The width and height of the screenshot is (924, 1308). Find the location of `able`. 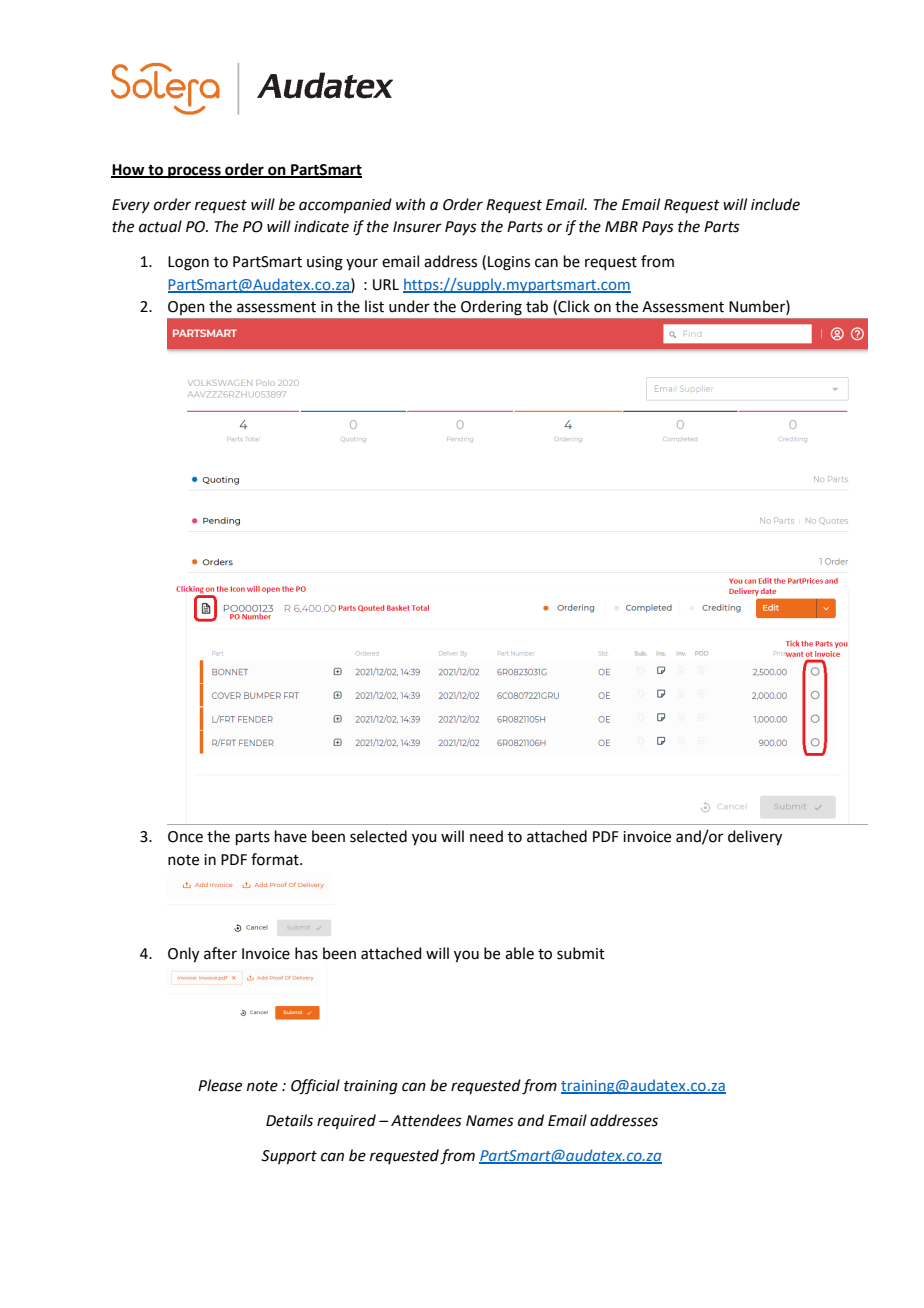

able is located at coordinates (519, 953).
